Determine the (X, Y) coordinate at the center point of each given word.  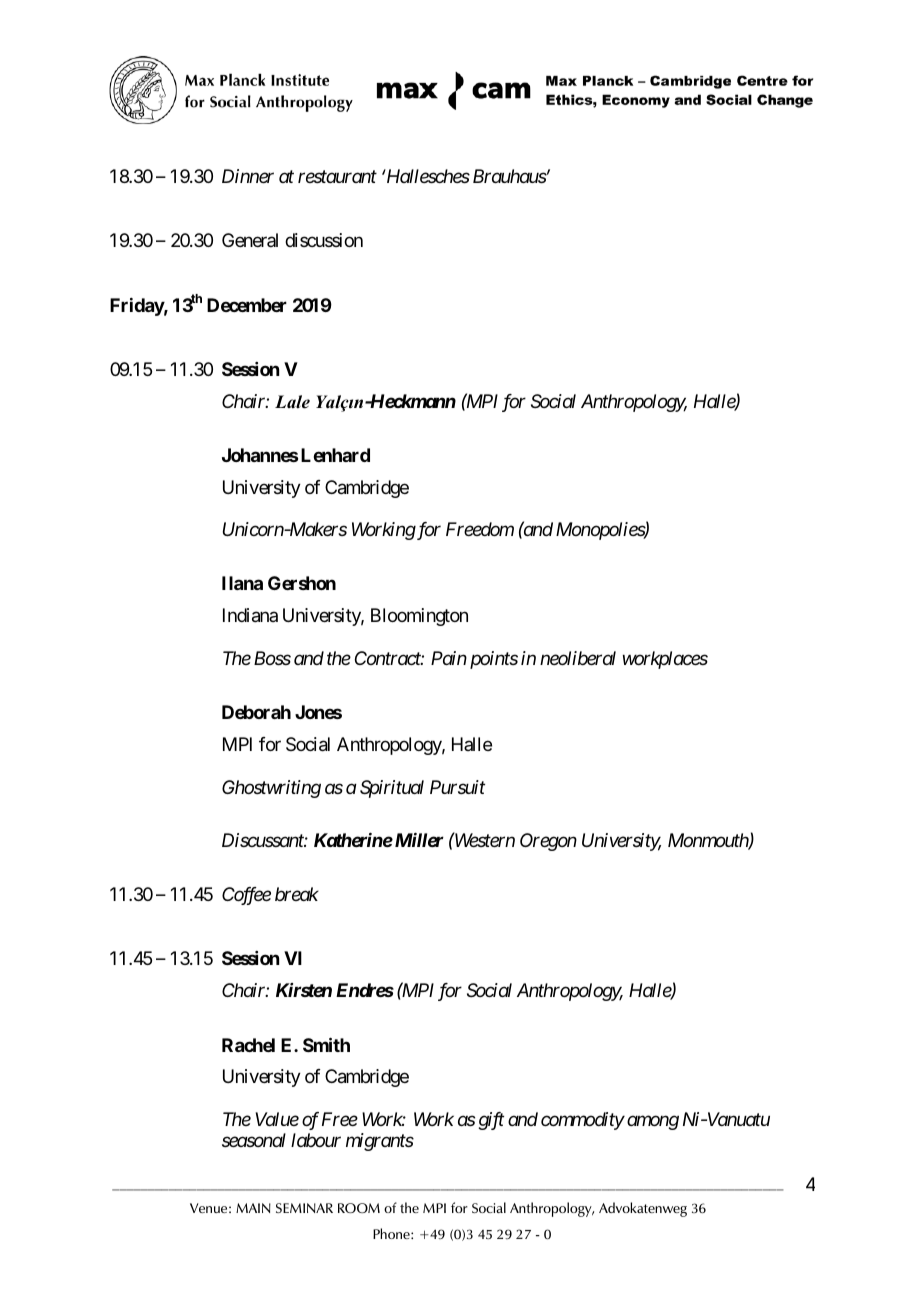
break (297, 894)
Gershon (302, 583)
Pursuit (457, 787)
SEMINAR (304, 1208)
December (247, 305)
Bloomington (419, 617)
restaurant (337, 177)
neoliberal (578, 658)
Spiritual (392, 789)
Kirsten (304, 990)
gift (491, 1121)
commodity (582, 1121)
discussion (324, 240)
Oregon (548, 842)
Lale (292, 402)
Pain (449, 658)
